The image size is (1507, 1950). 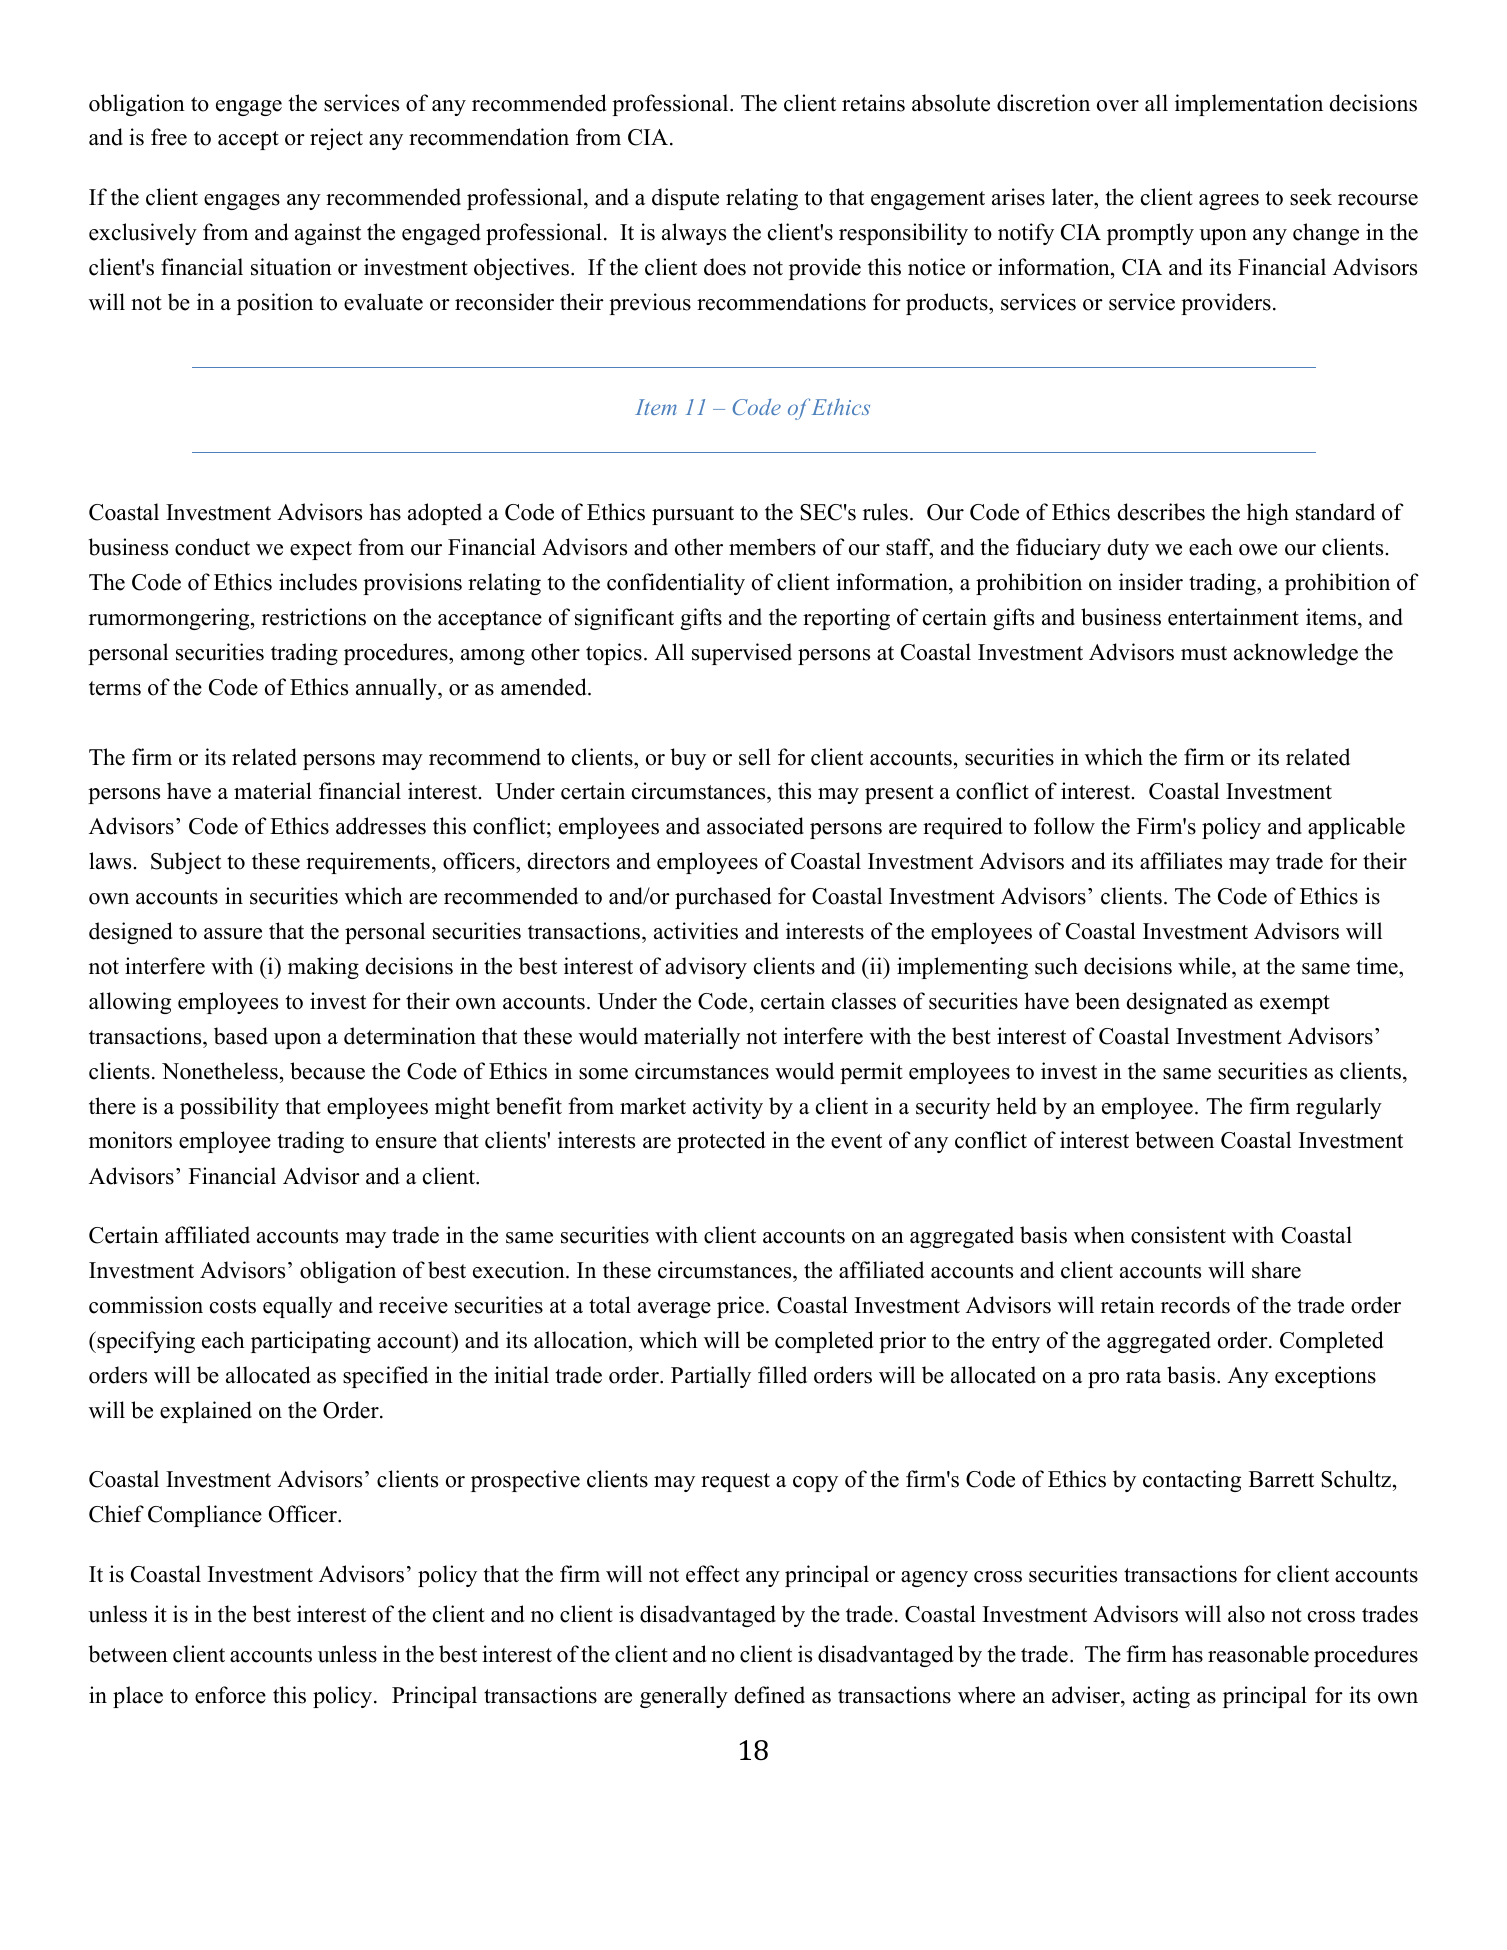 I want to click on purchased, so click(x=723, y=898).
